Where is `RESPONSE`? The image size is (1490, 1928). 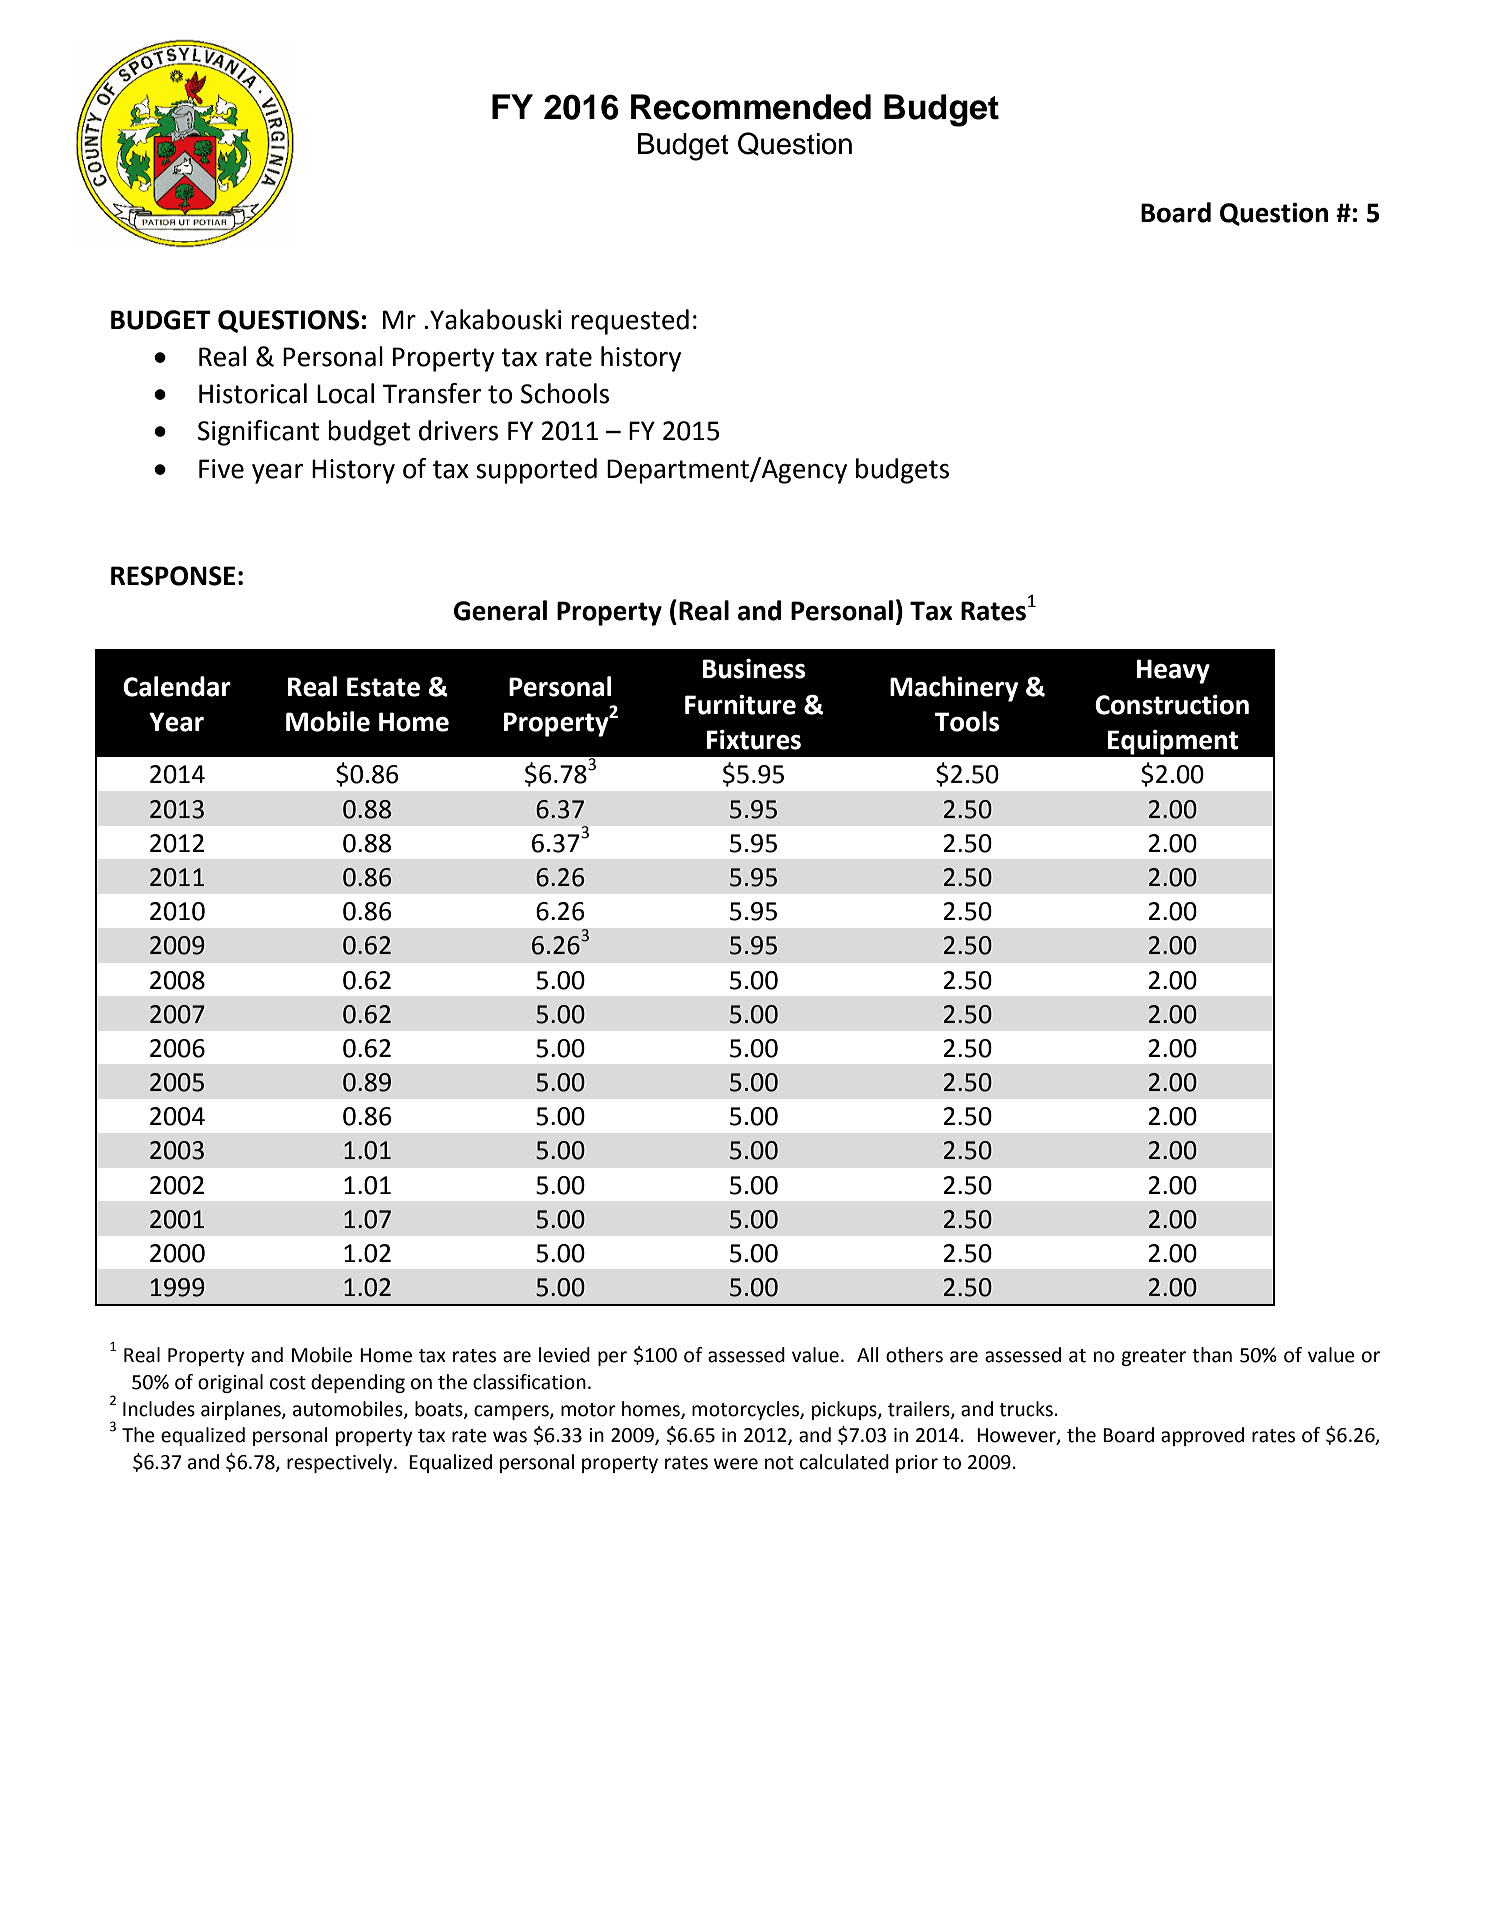
RESPONSE is located at coordinates (173, 576).
